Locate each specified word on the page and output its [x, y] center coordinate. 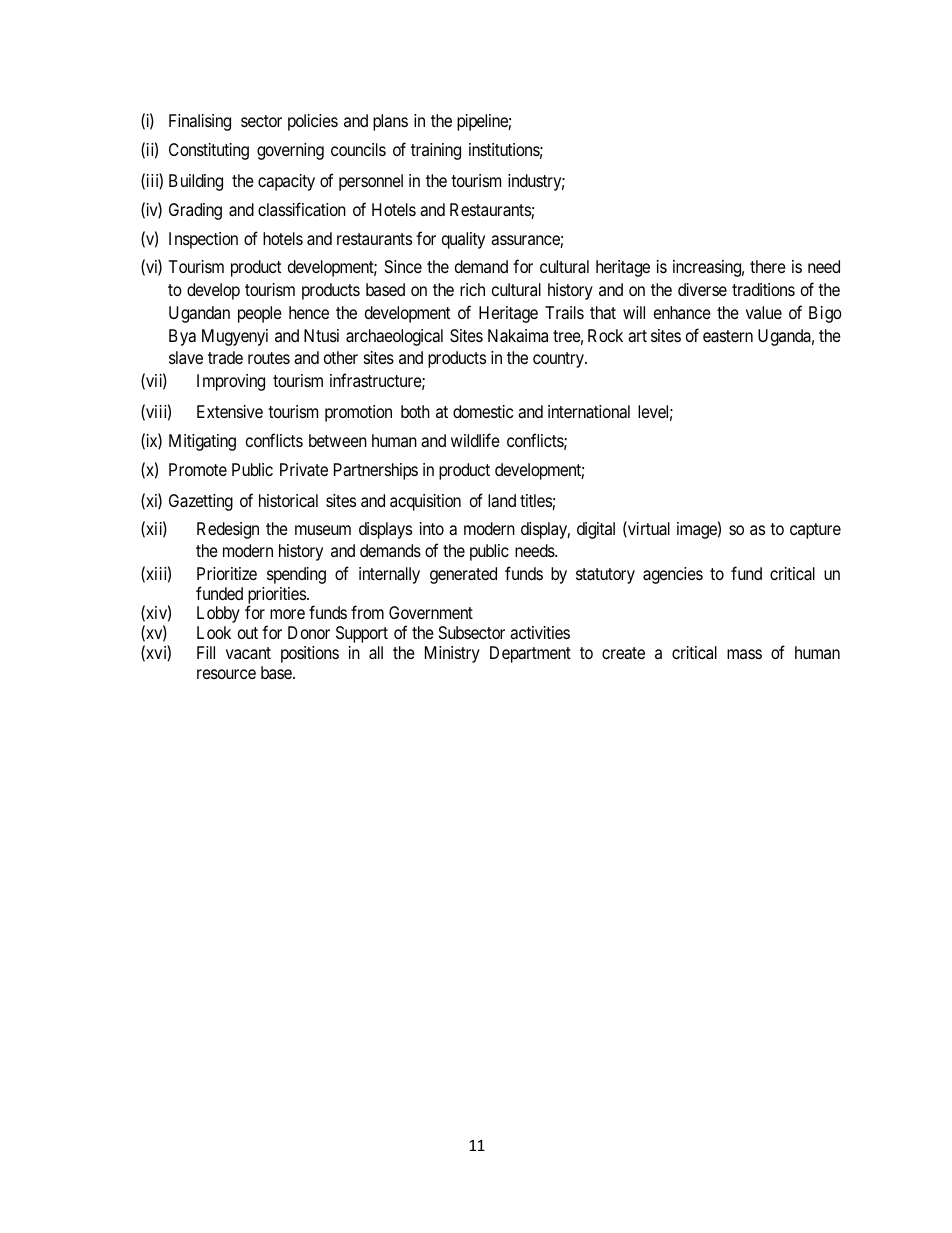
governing [290, 151]
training [436, 151]
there [768, 266]
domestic [483, 411]
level [655, 413]
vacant [248, 653]
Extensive [230, 411]
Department [530, 654]
